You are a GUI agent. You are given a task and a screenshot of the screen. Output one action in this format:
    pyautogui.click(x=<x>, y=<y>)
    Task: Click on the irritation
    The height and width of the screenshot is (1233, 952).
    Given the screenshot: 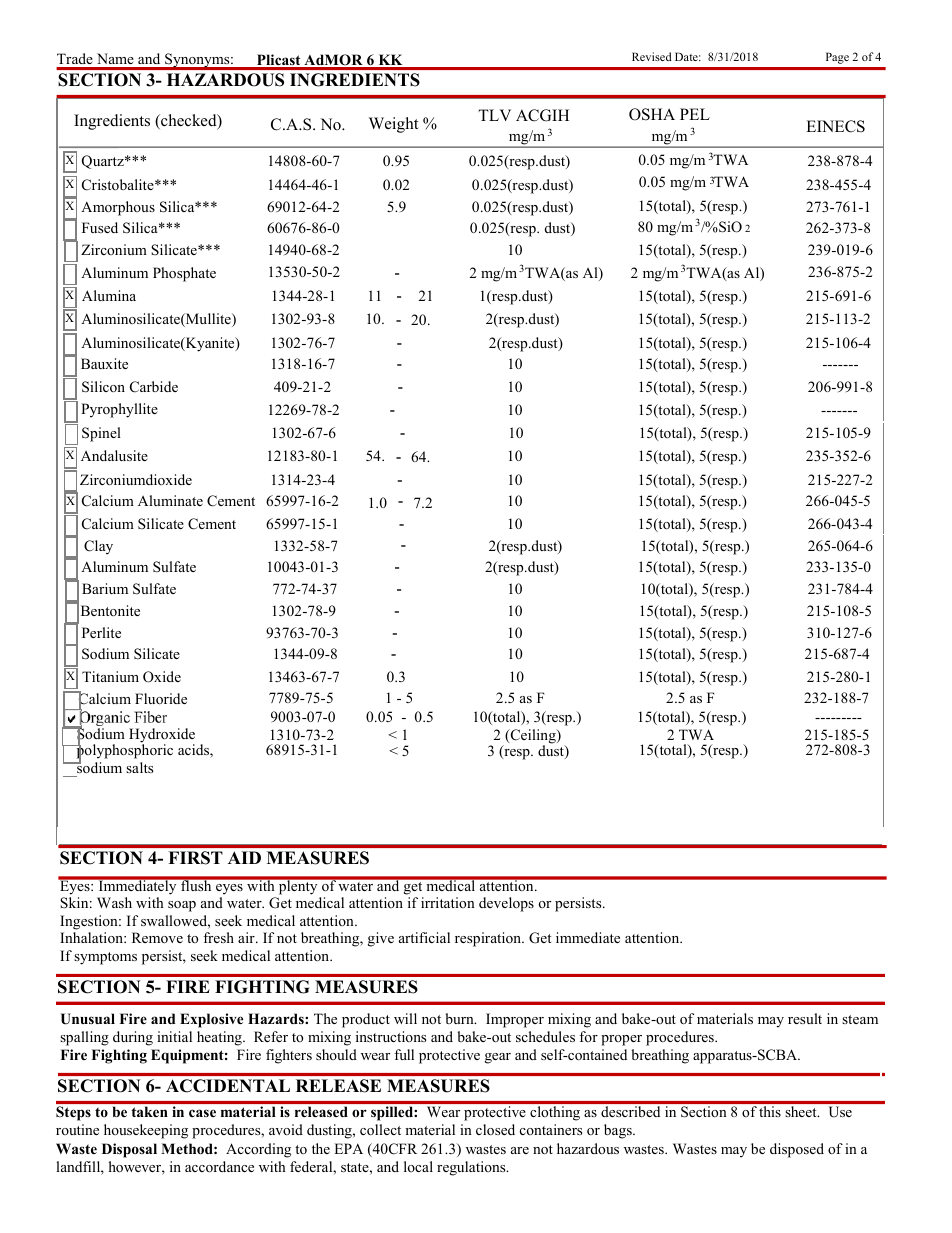 What is the action you would take?
    pyautogui.click(x=448, y=902)
